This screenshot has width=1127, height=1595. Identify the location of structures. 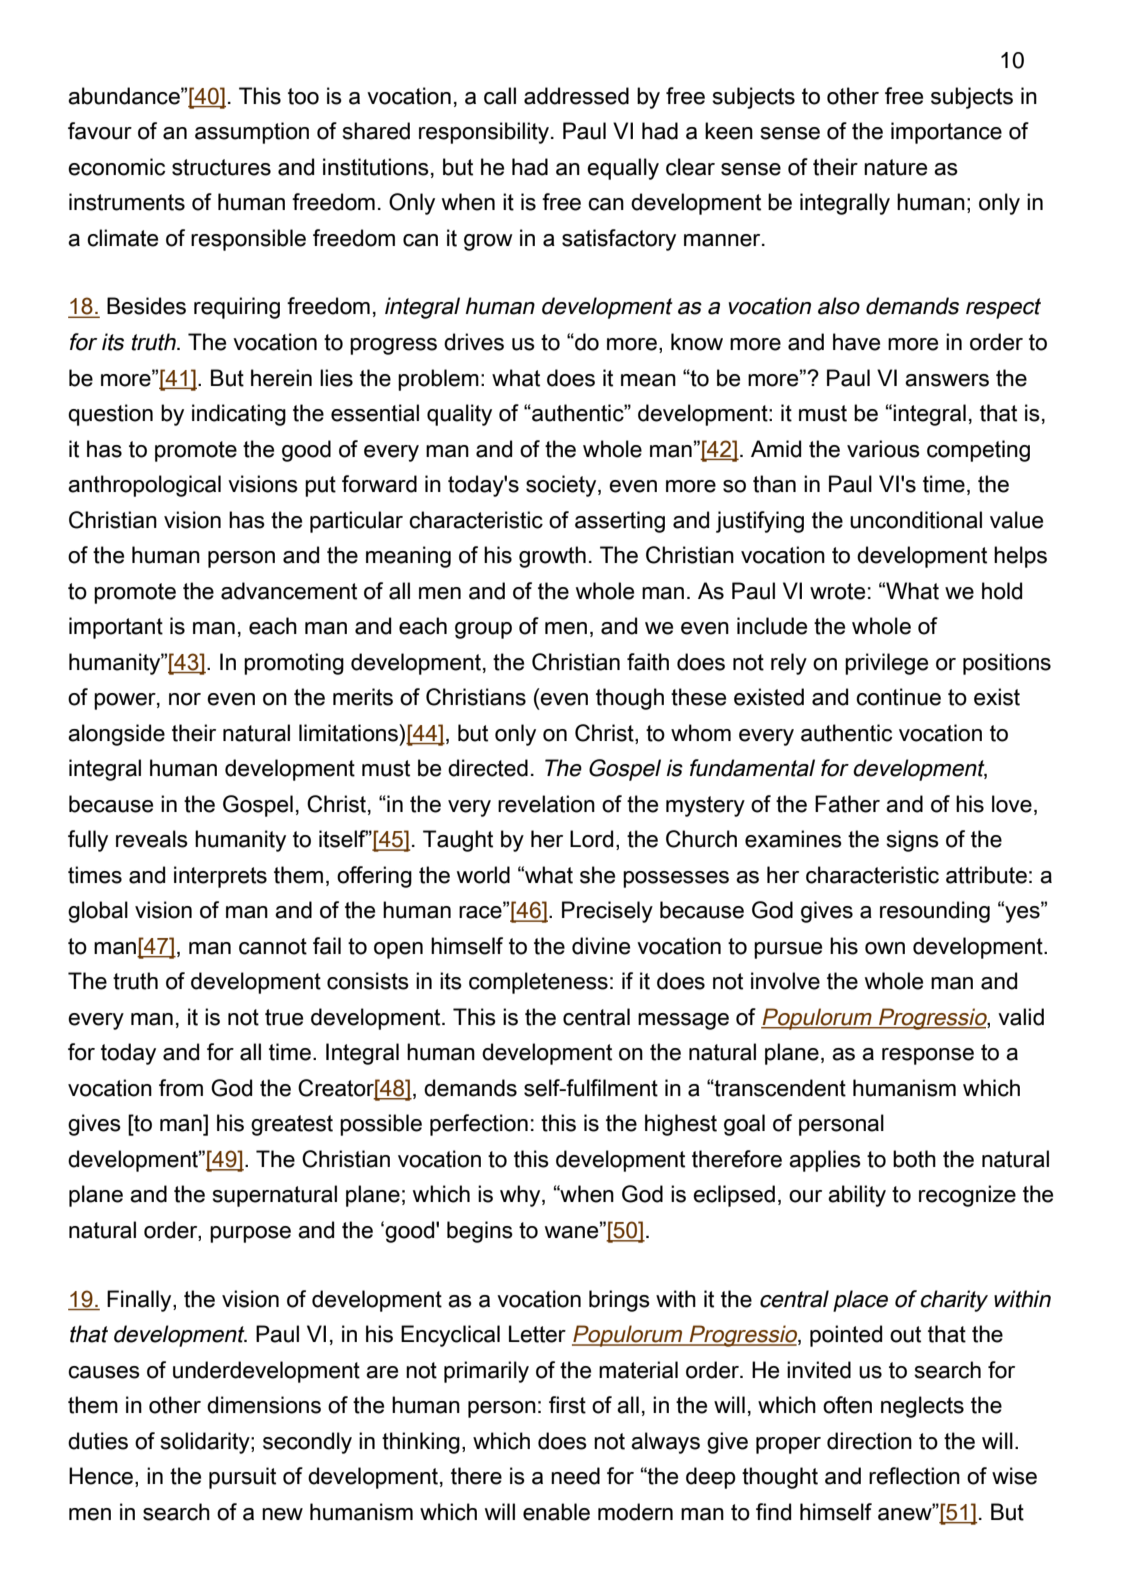
(221, 167).
